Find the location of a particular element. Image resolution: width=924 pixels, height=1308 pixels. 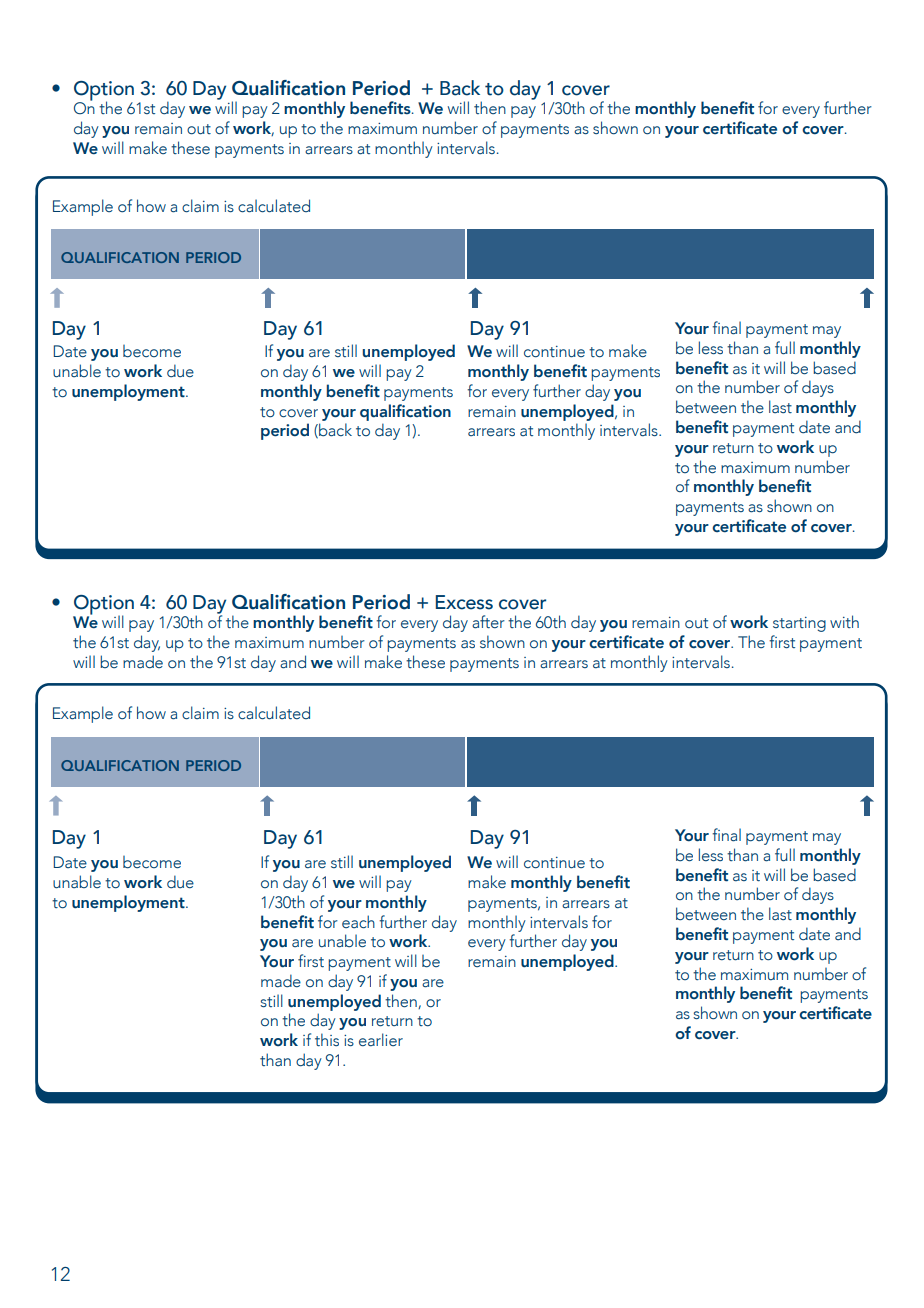

earlier is located at coordinates (381, 1040).
